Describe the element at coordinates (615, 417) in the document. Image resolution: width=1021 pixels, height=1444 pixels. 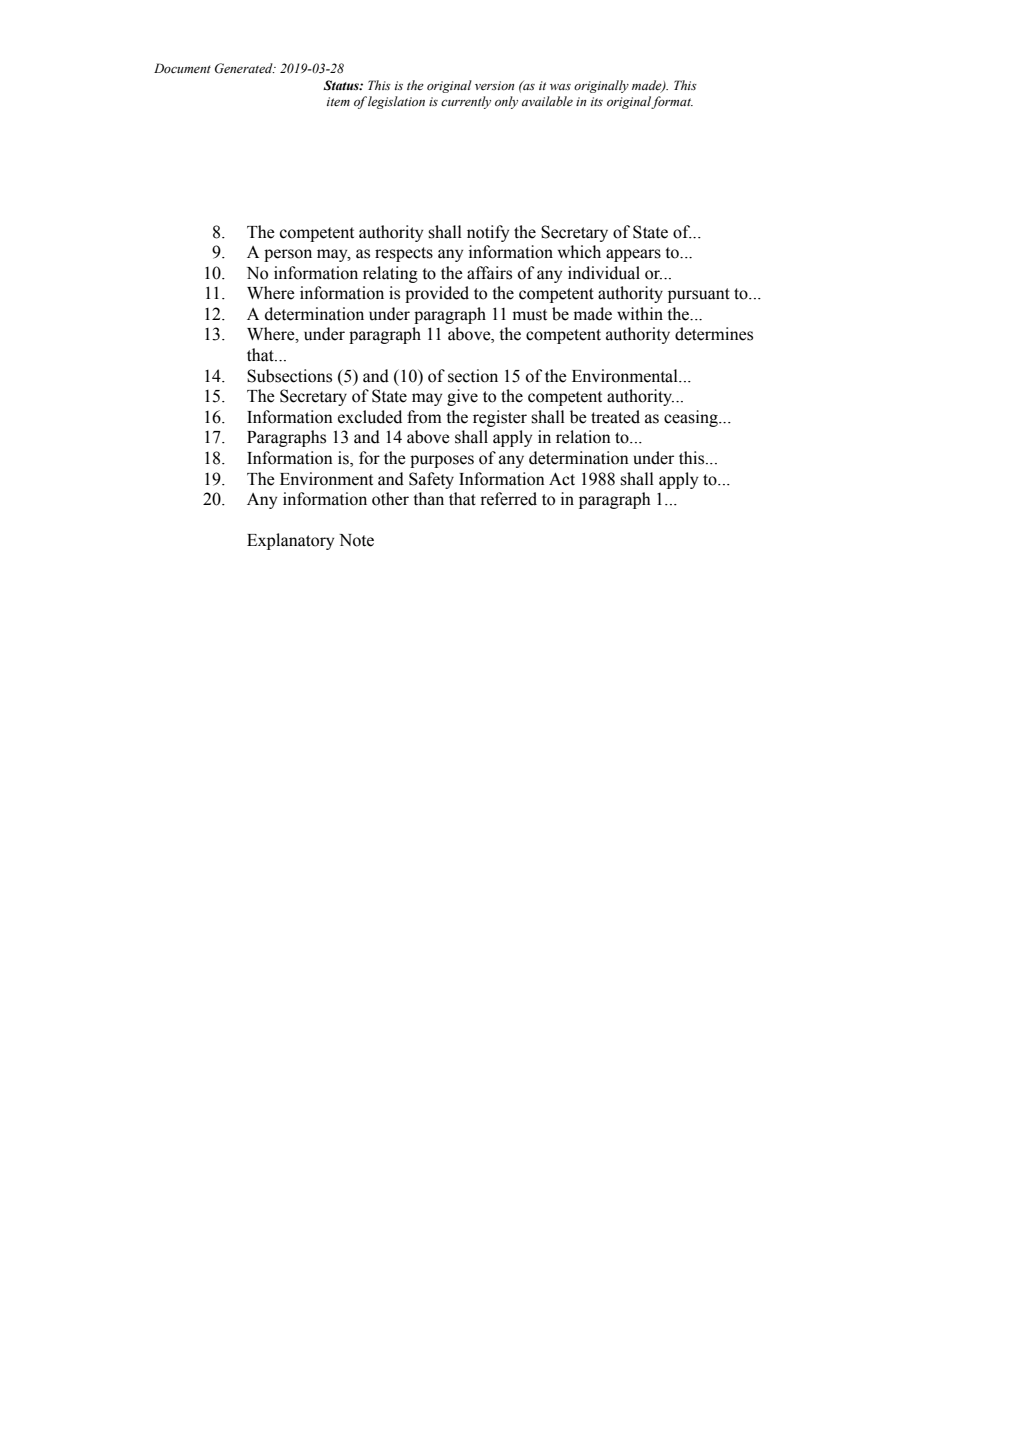
I see `treated` at that location.
